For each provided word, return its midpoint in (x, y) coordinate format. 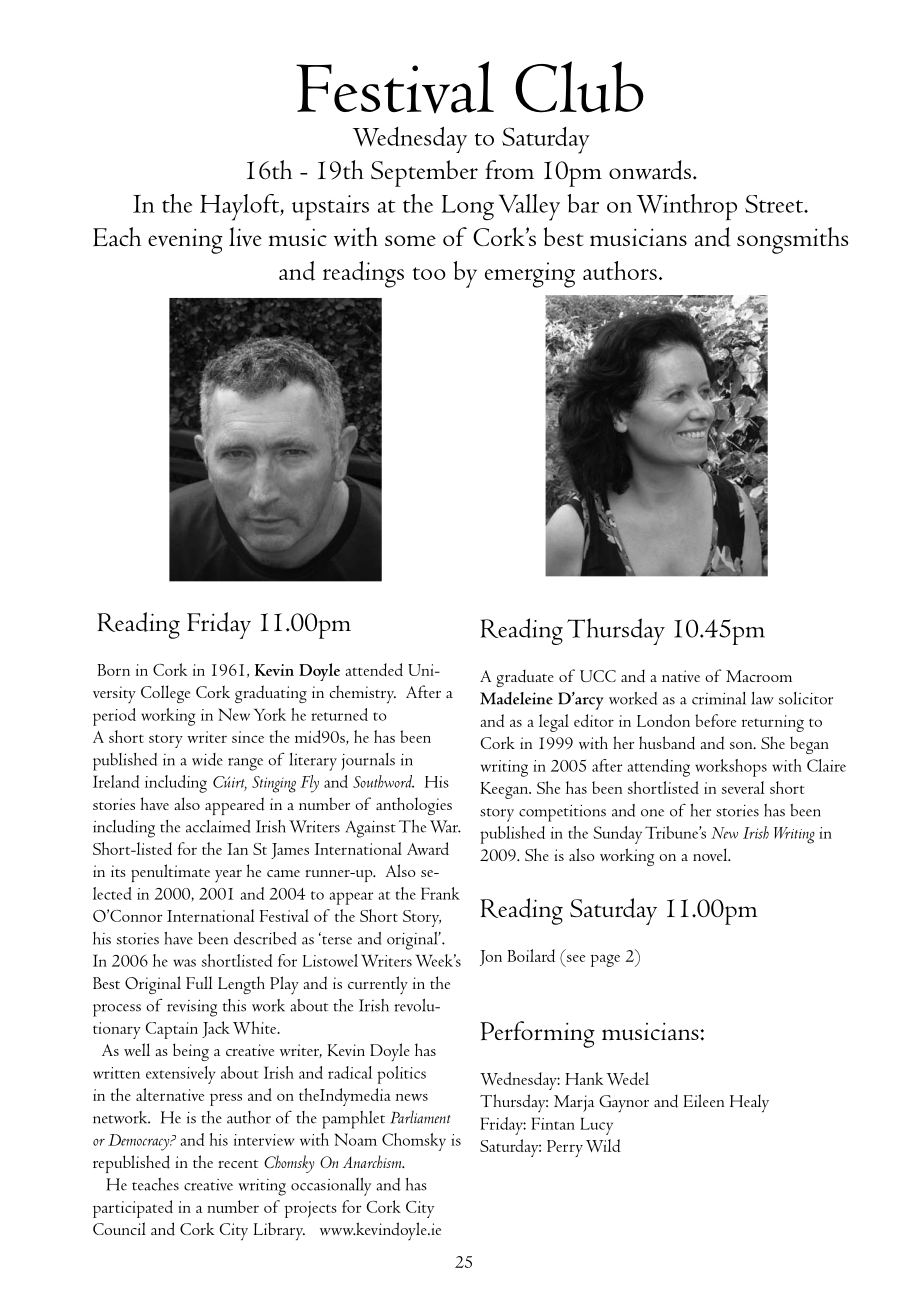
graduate (525, 678)
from (510, 169)
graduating (271, 694)
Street (775, 204)
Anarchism (373, 1161)
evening (185, 241)
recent (238, 1164)
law (762, 698)
